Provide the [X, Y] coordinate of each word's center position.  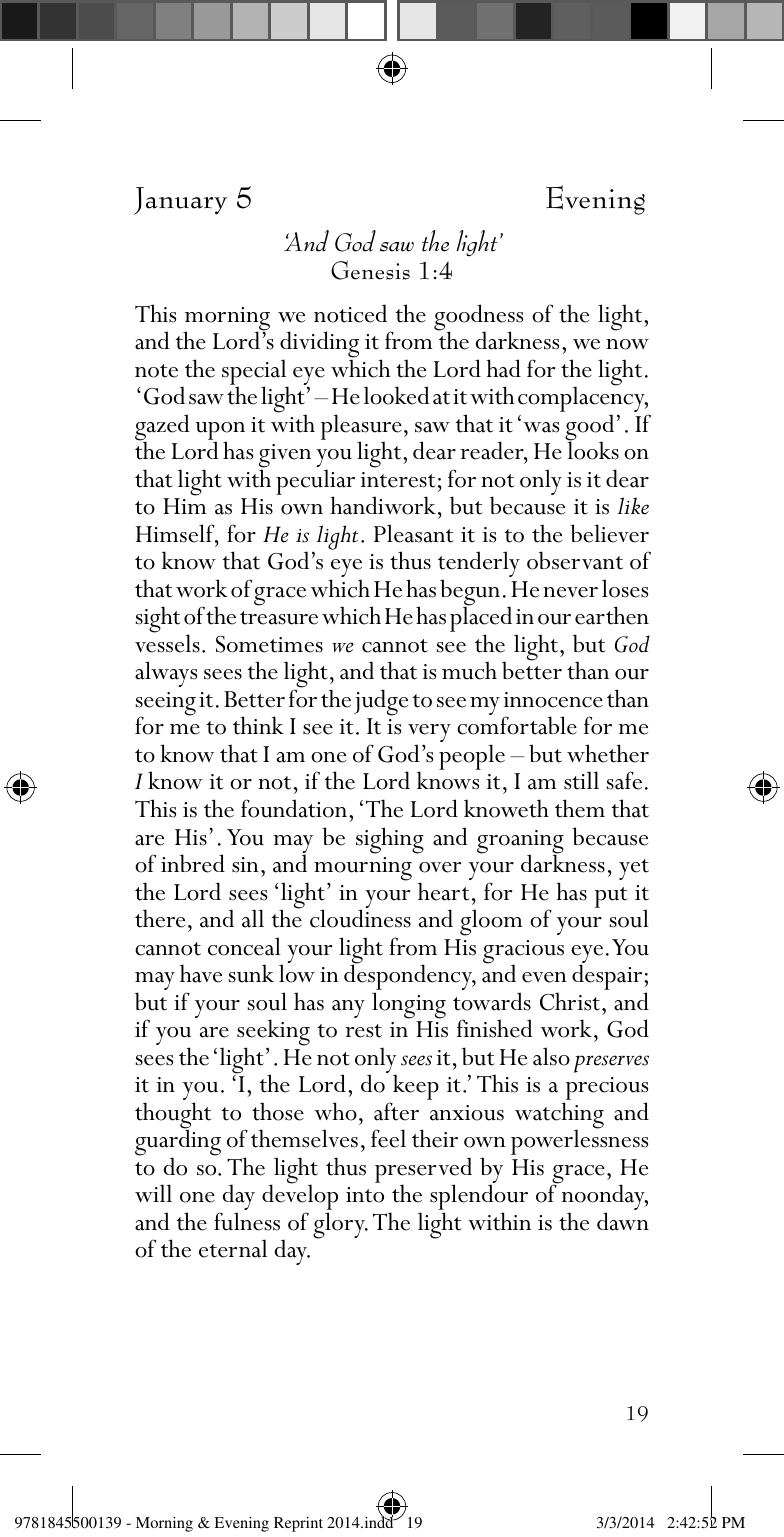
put [611, 897]
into [365, 1195]
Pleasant [414, 533]
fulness [247, 1221]
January [180, 201]
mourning [363, 870]
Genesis [370, 270]
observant [575, 560]
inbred [193, 863]
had [503, 368]
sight [158, 619]
